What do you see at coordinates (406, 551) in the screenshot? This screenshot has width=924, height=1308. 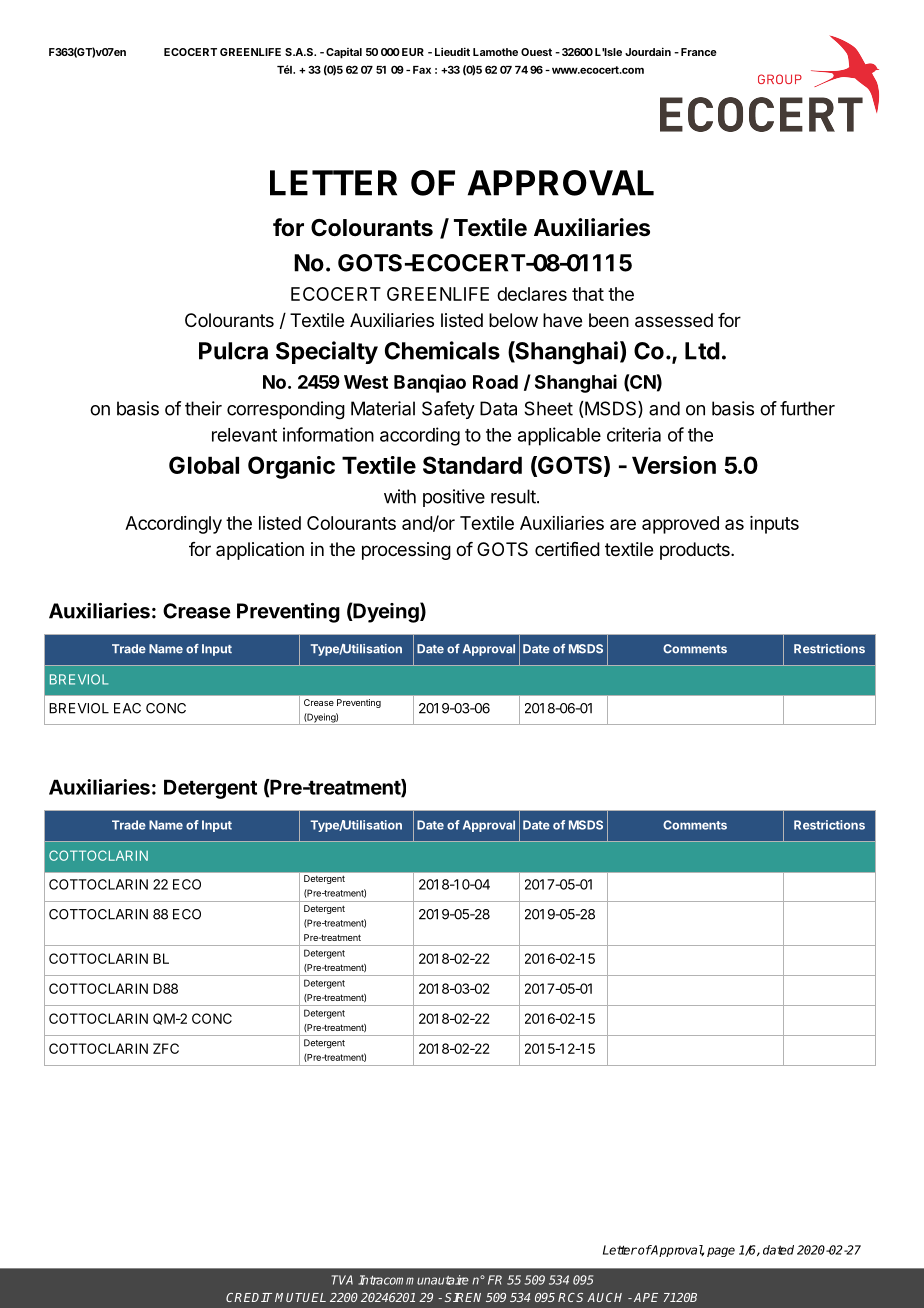 I see `processing` at bounding box center [406, 551].
